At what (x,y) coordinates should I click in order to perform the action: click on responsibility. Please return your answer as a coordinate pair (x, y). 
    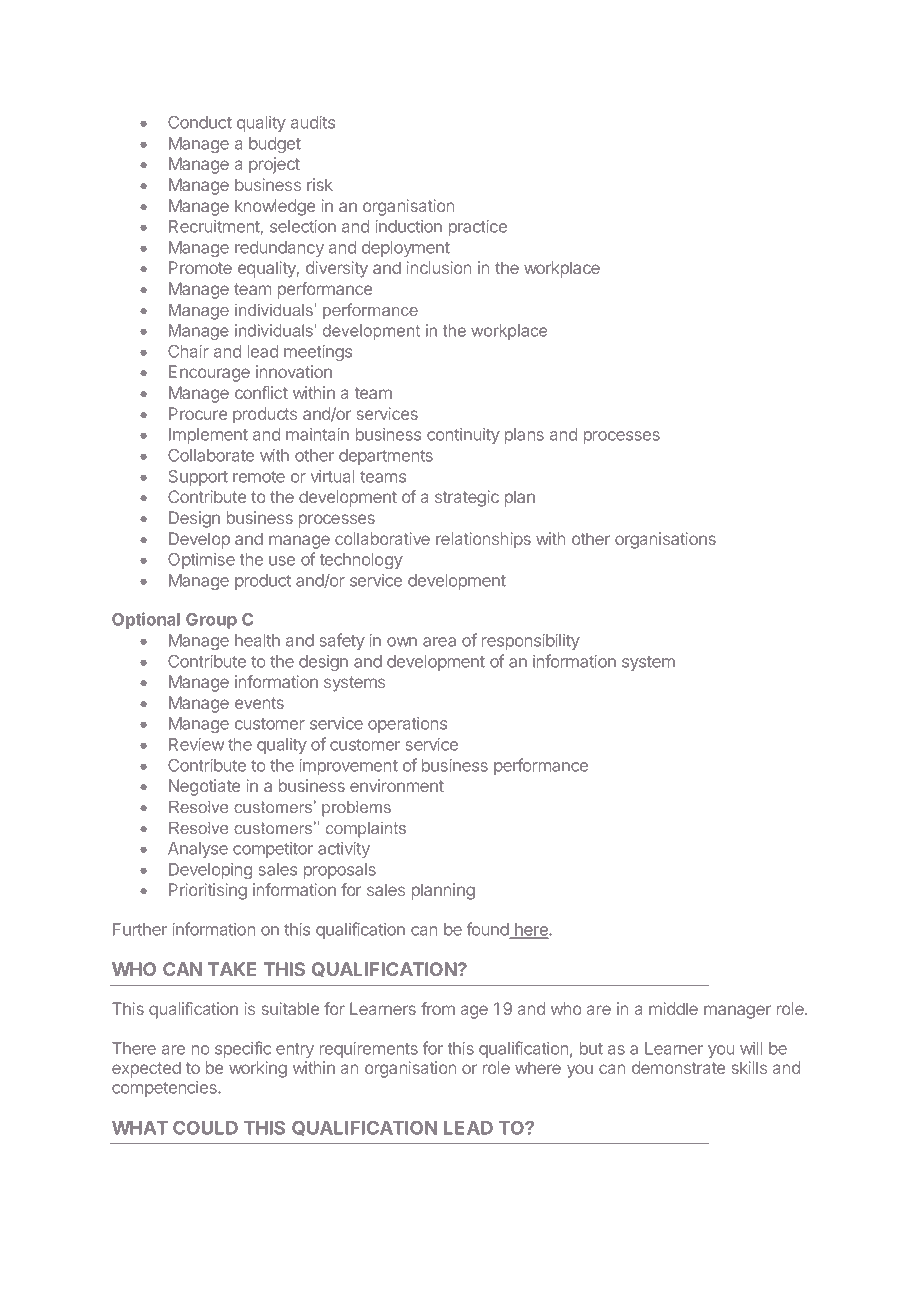
    Looking at the image, I should click on (531, 642).
